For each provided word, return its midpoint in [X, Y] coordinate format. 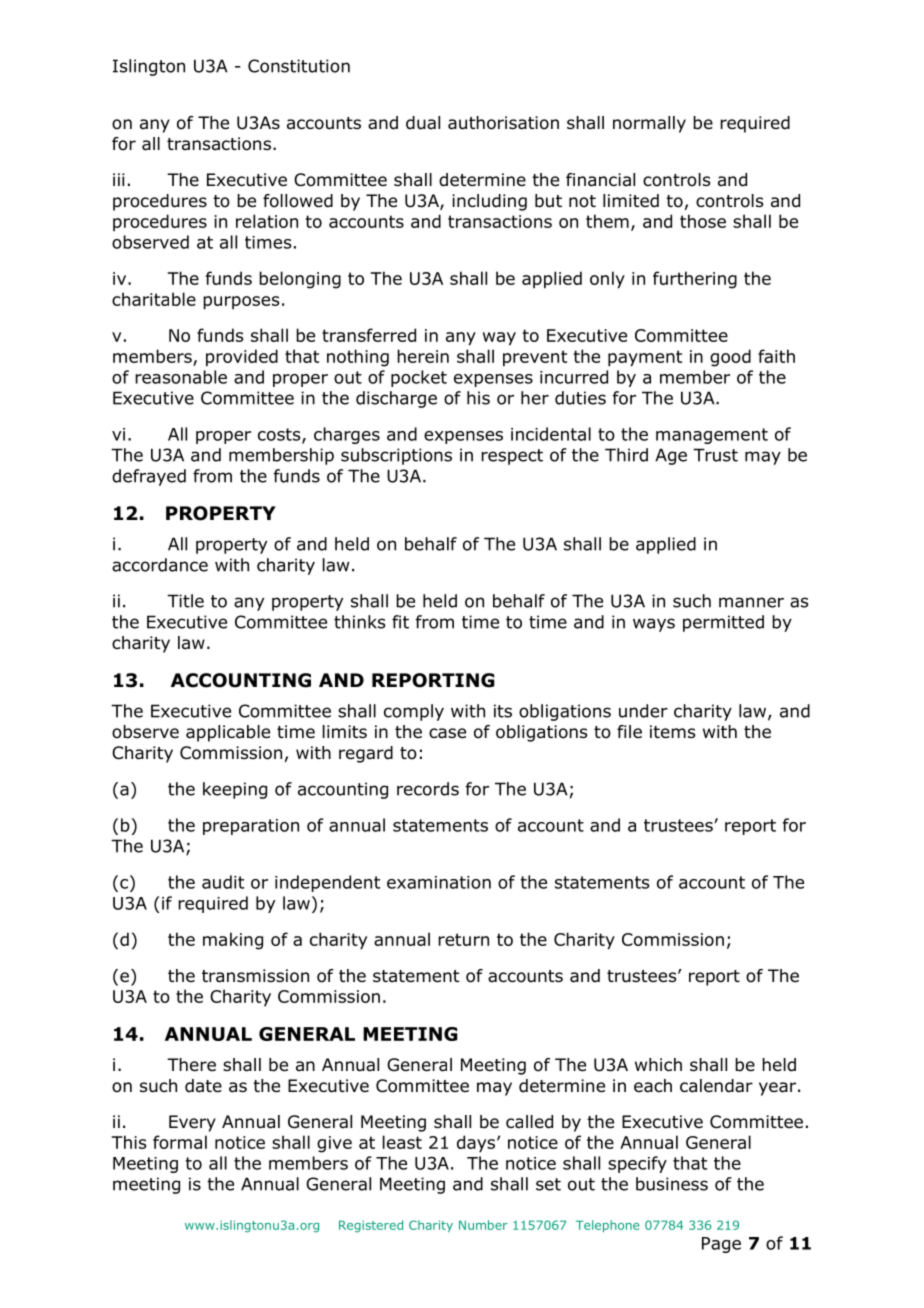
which [658, 1064]
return [463, 939]
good [730, 358]
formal [180, 1142]
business [672, 1184]
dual [423, 123]
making [233, 941]
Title [185, 601]
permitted [723, 623]
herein [423, 356]
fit [400, 622]
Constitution [299, 66]
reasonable [181, 377]
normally [649, 124]
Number [483, 1225]
